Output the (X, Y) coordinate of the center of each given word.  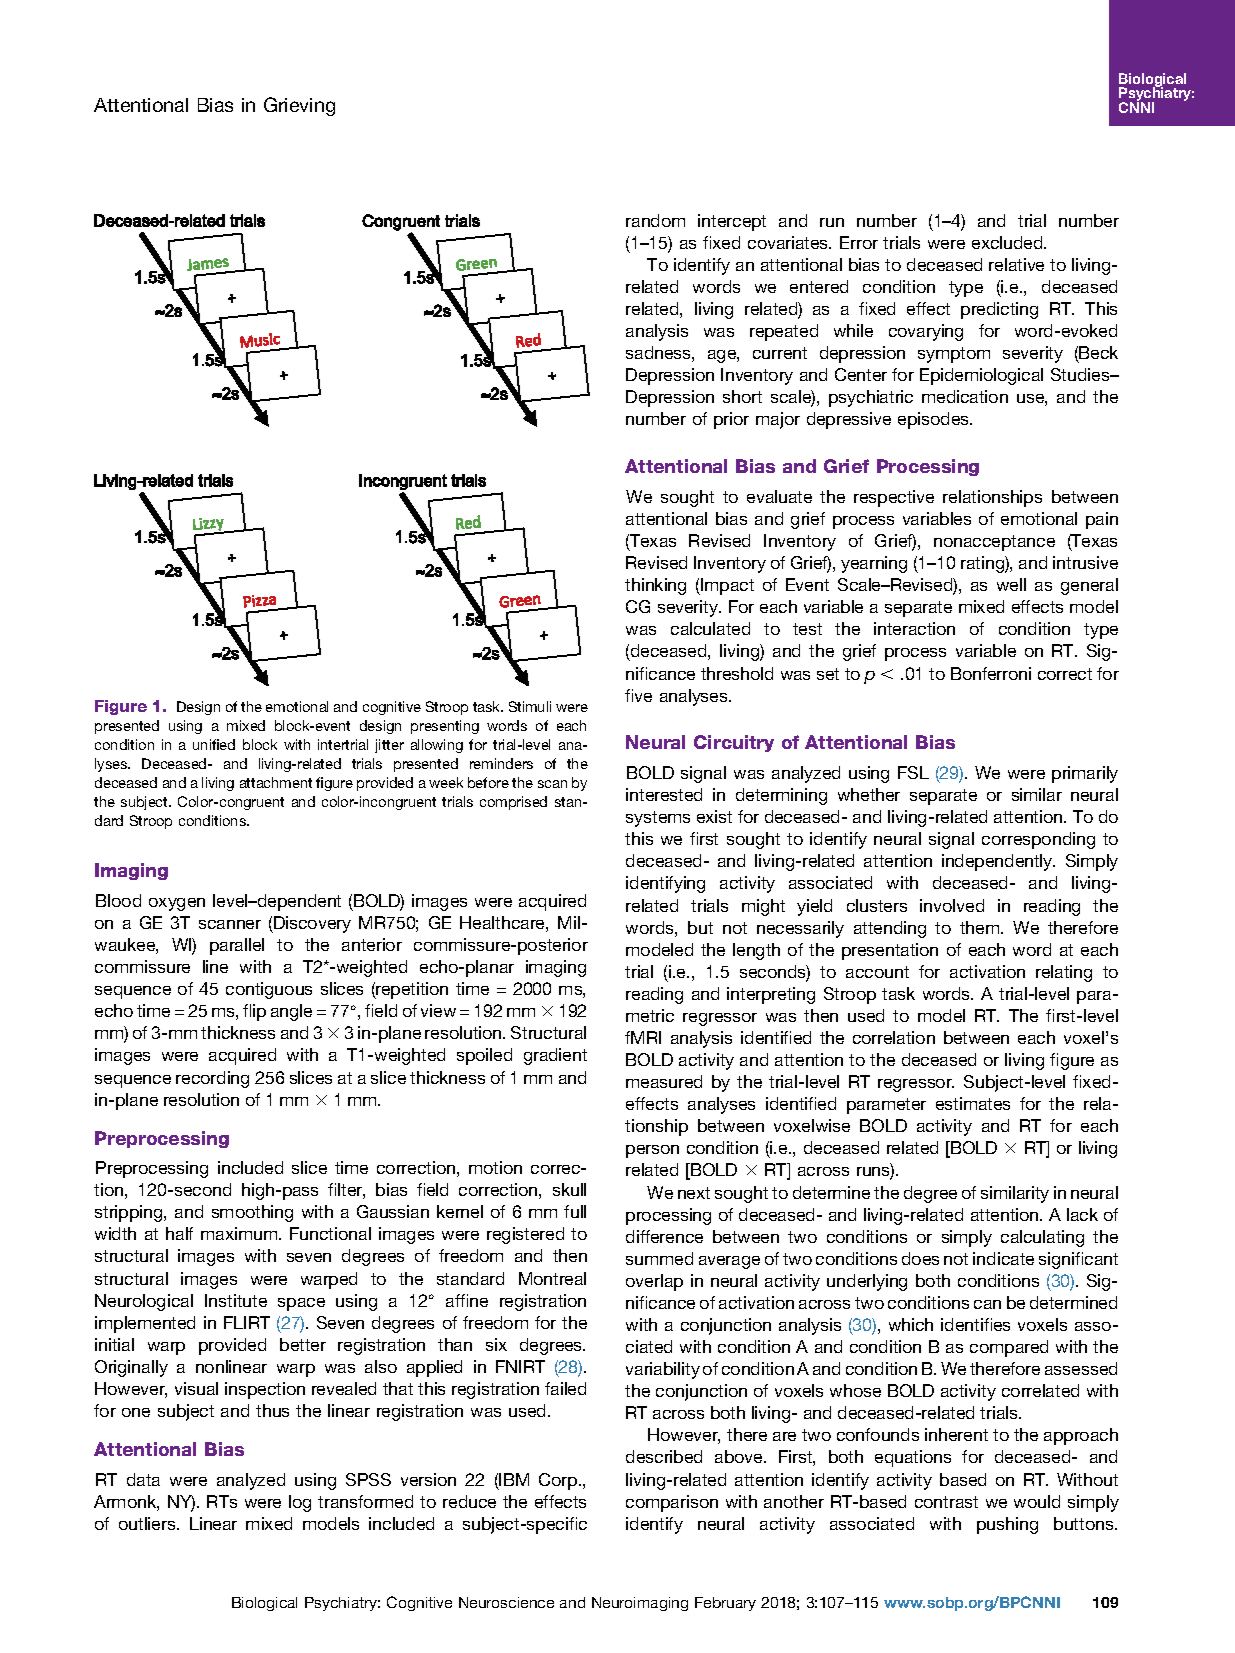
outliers (148, 1523)
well (1011, 584)
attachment (276, 782)
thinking (655, 586)
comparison (672, 1503)
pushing (1007, 1525)
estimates (973, 1103)
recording (212, 1079)
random (655, 220)
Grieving (299, 106)
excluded (1008, 242)
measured (664, 1081)
